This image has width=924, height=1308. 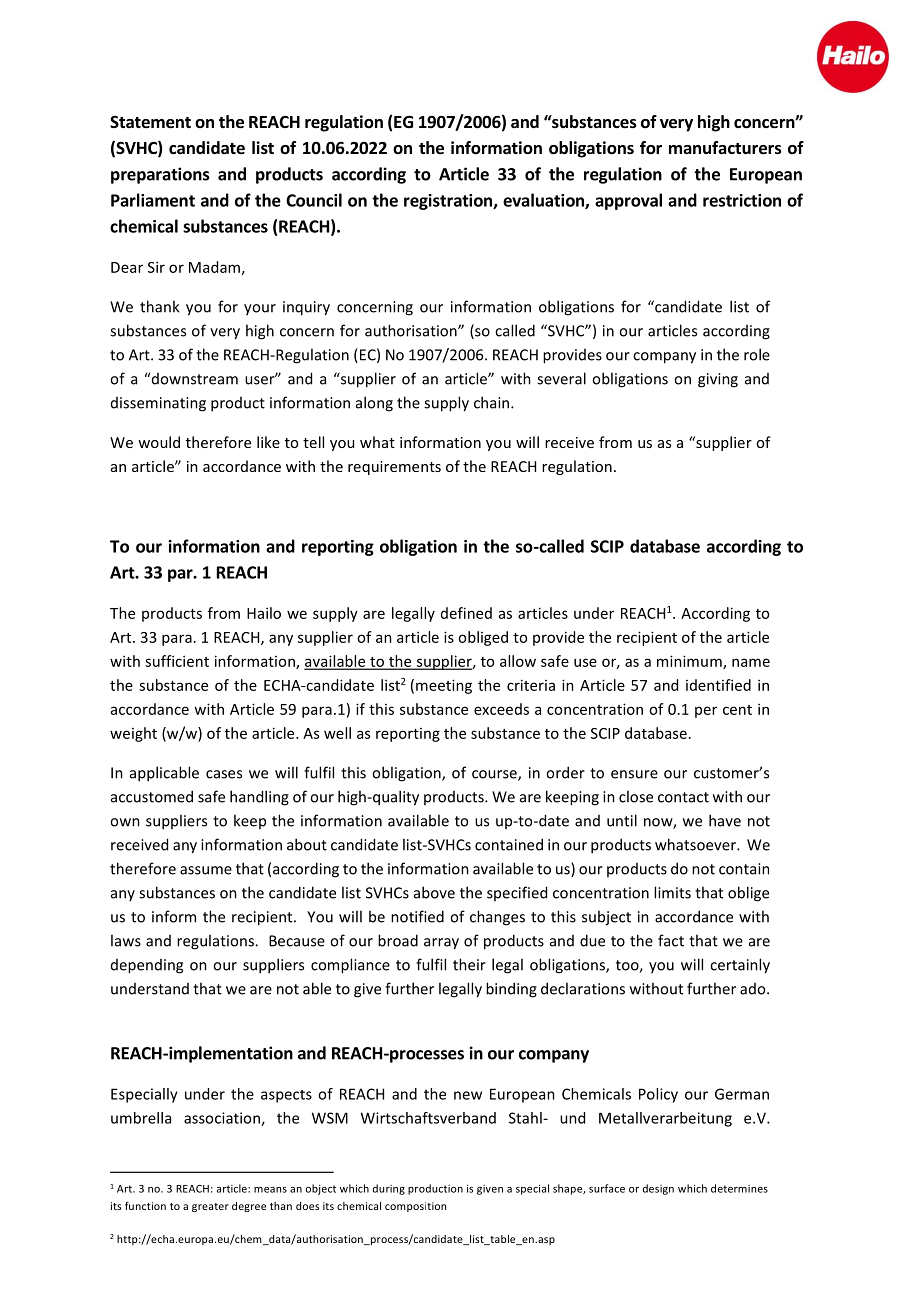 What do you see at coordinates (690, 662) in the image?
I see `minimum` at bounding box center [690, 662].
